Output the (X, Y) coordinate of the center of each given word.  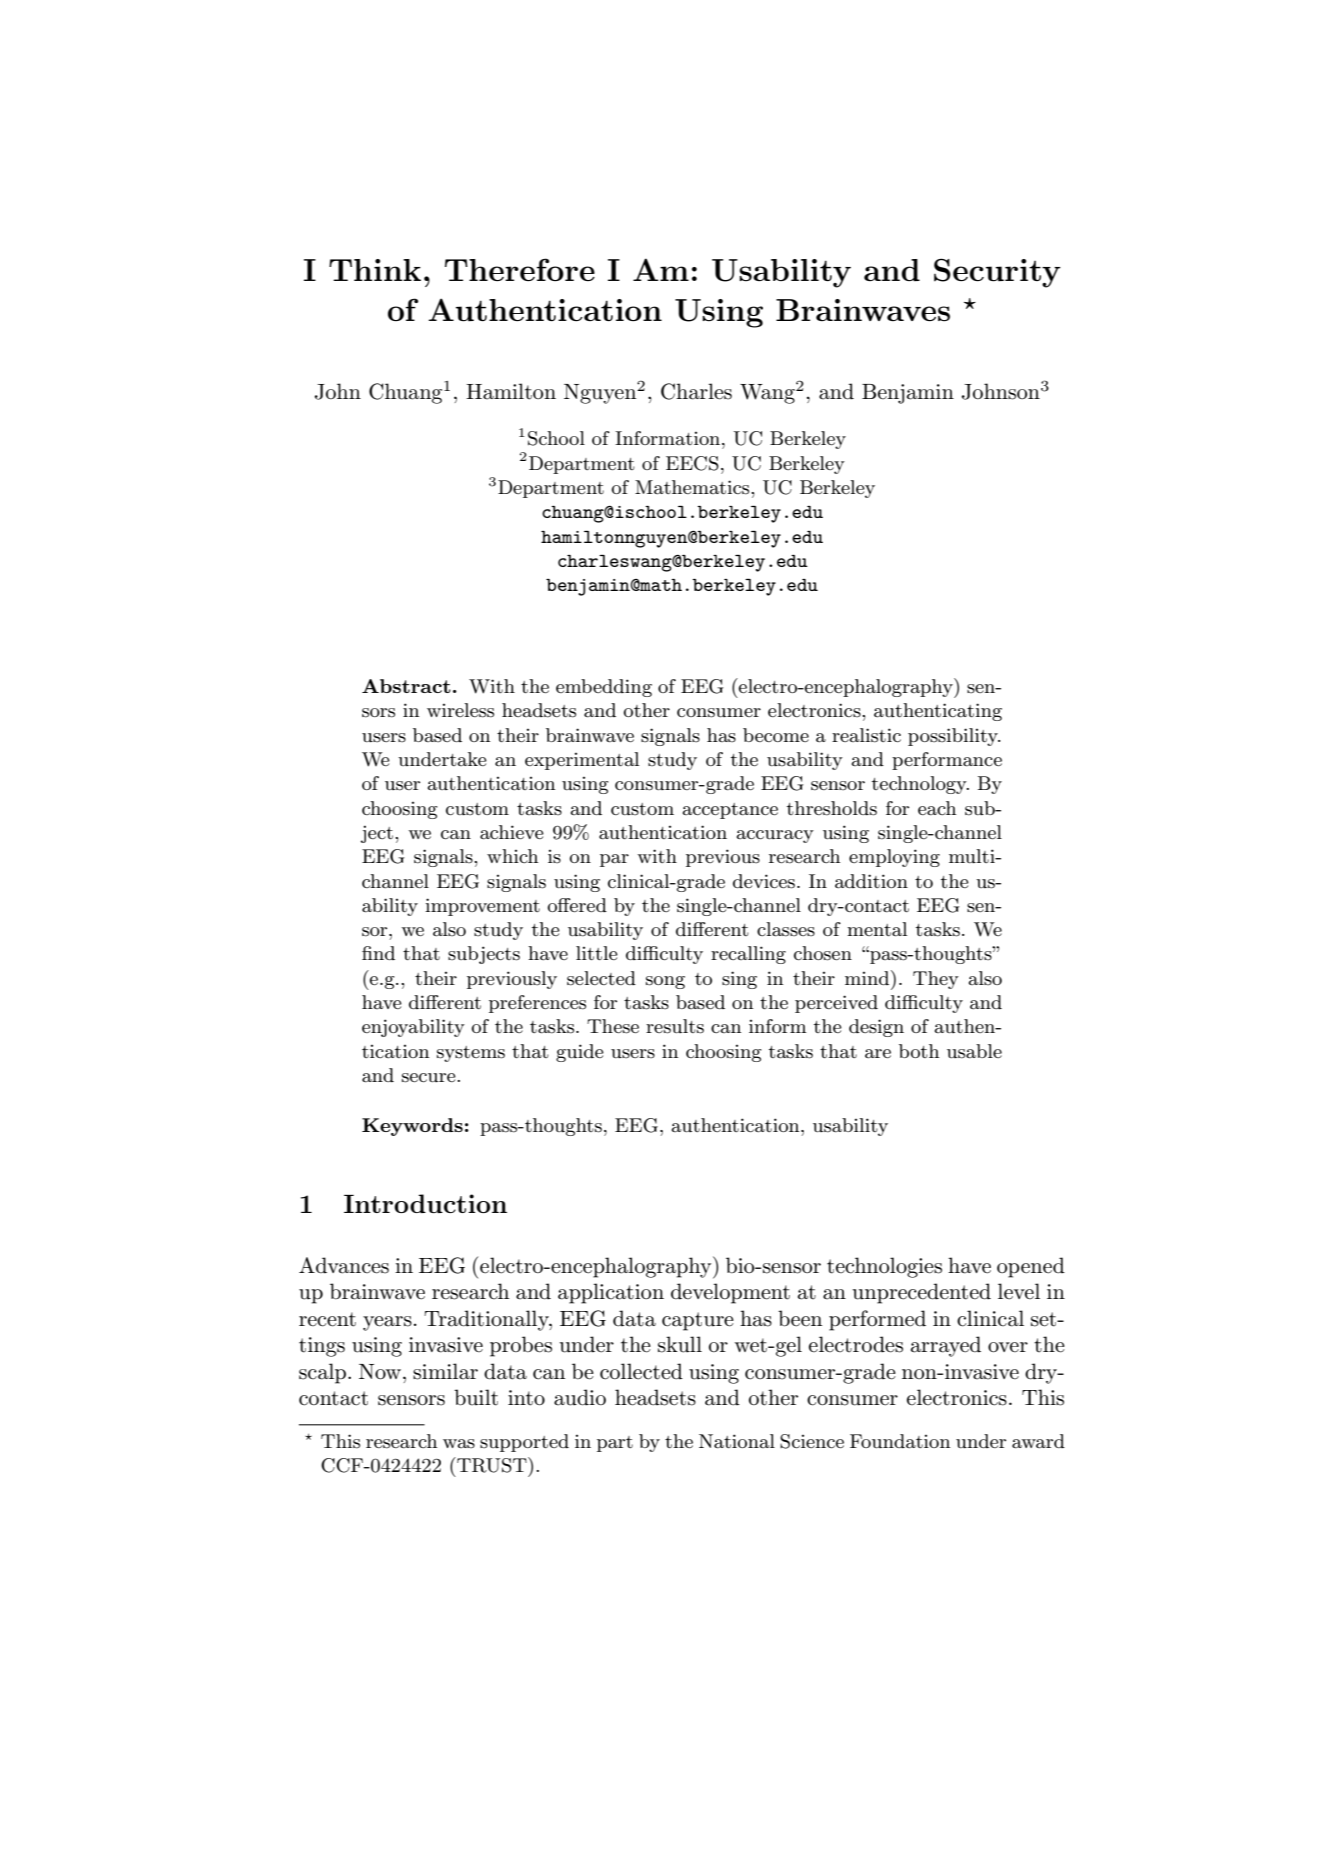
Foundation (900, 1441)
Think (375, 270)
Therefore (520, 269)
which (512, 856)
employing (894, 858)
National (737, 1441)
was (459, 1444)
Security (997, 273)
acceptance (730, 811)
